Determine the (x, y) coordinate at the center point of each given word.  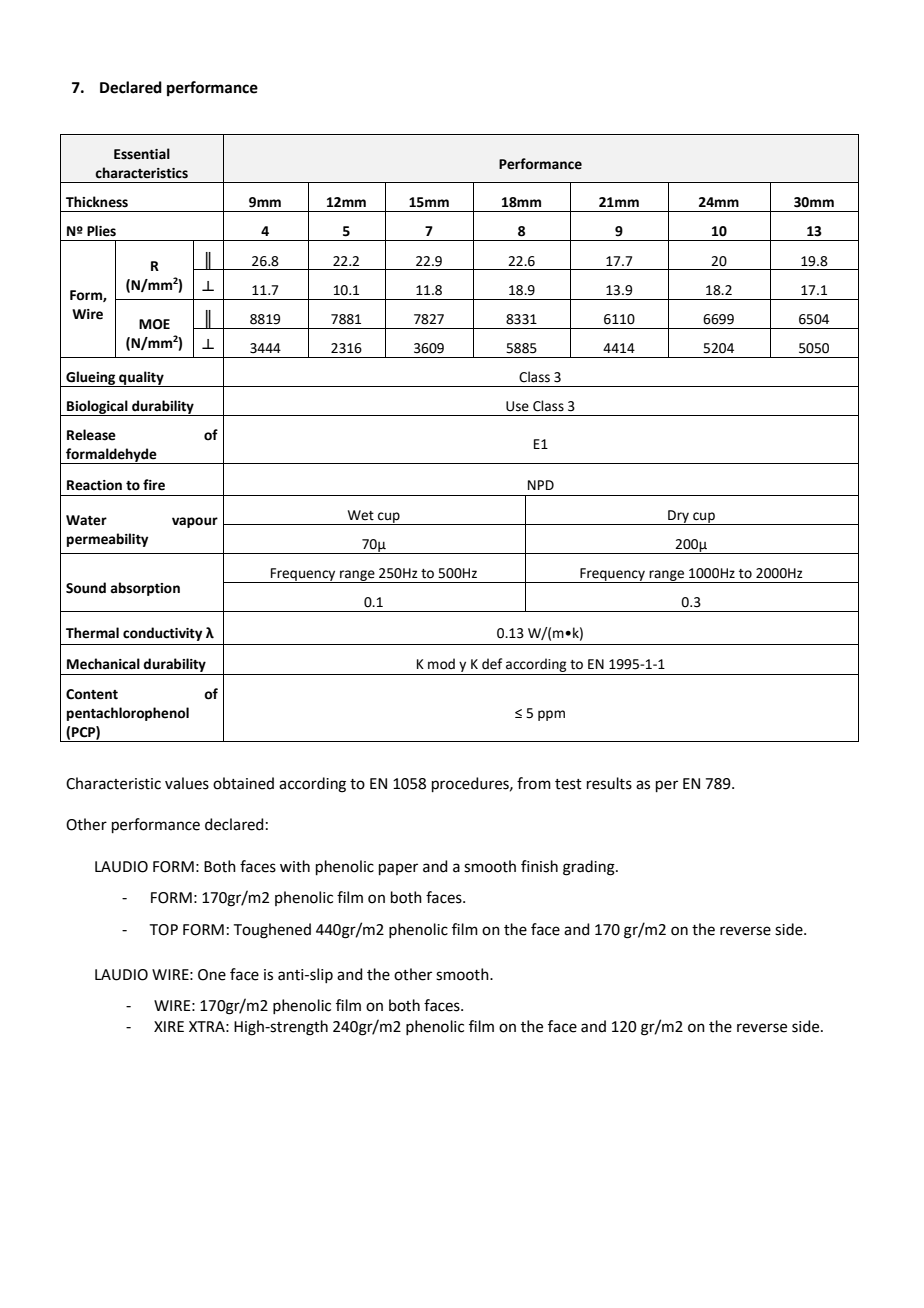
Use (517, 406)
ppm (551, 715)
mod (441, 664)
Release (91, 435)
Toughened (272, 931)
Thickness (97, 202)
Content (92, 694)
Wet (361, 515)
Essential (142, 154)
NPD (541, 485)
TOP (164, 930)
